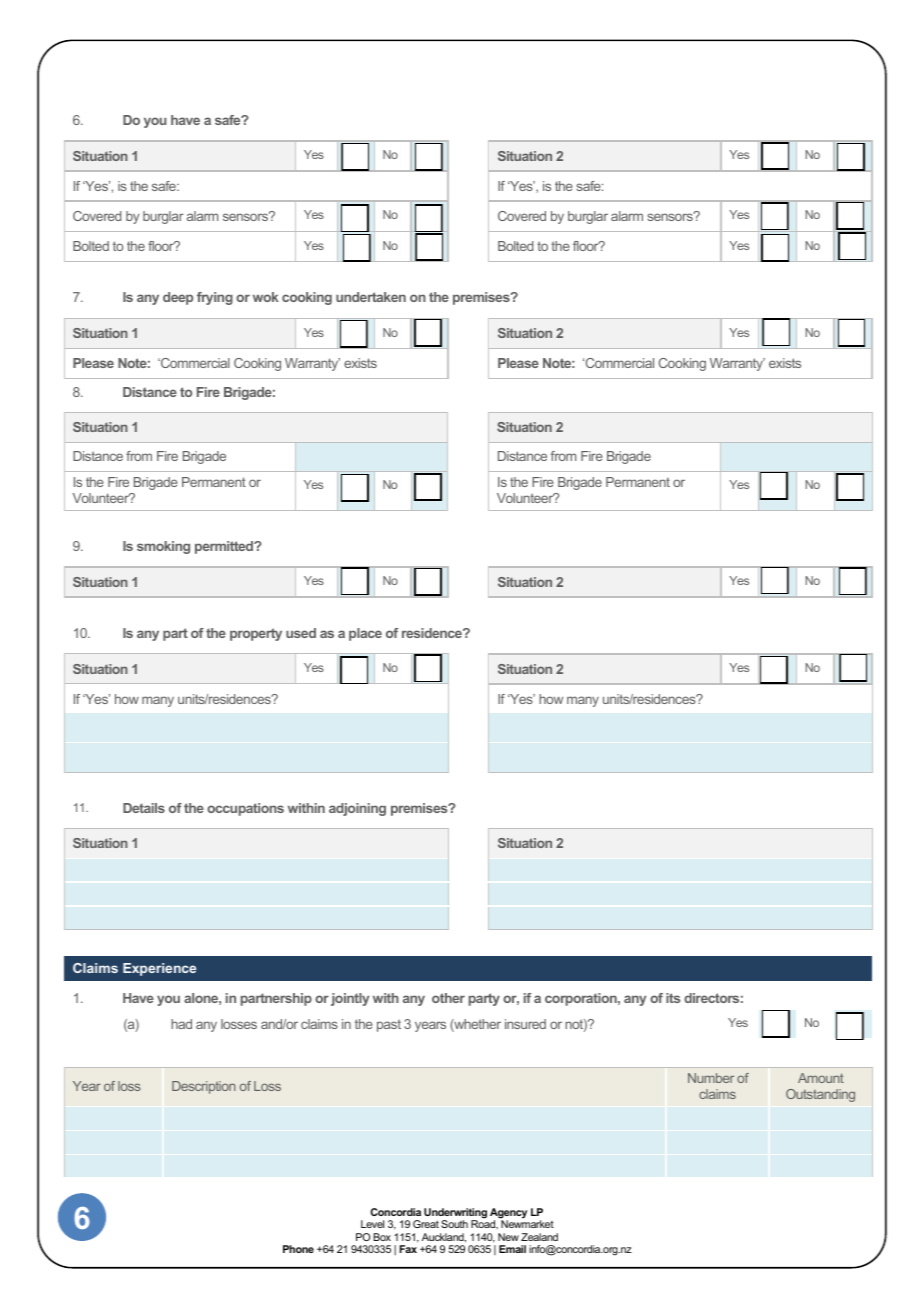 The image size is (924, 1308). I want to click on property, so click(256, 634).
